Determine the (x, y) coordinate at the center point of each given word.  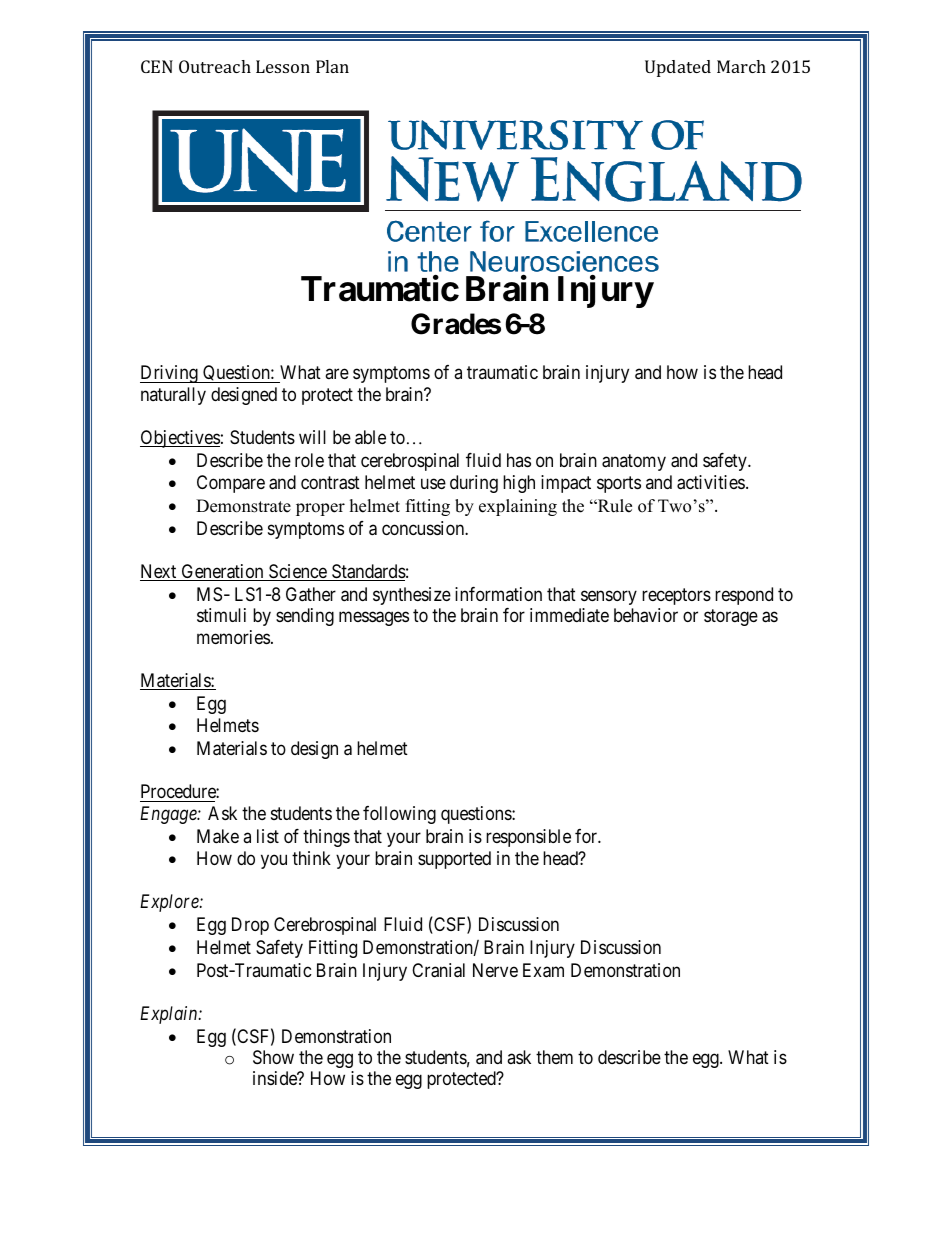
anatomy (634, 462)
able (370, 437)
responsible (528, 838)
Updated (678, 68)
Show (273, 1057)
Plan (332, 66)
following (399, 815)
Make (218, 836)
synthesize (412, 596)
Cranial (438, 970)
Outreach (215, 66)
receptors (676, 596)
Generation (222, 572)
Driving (170, 374)
